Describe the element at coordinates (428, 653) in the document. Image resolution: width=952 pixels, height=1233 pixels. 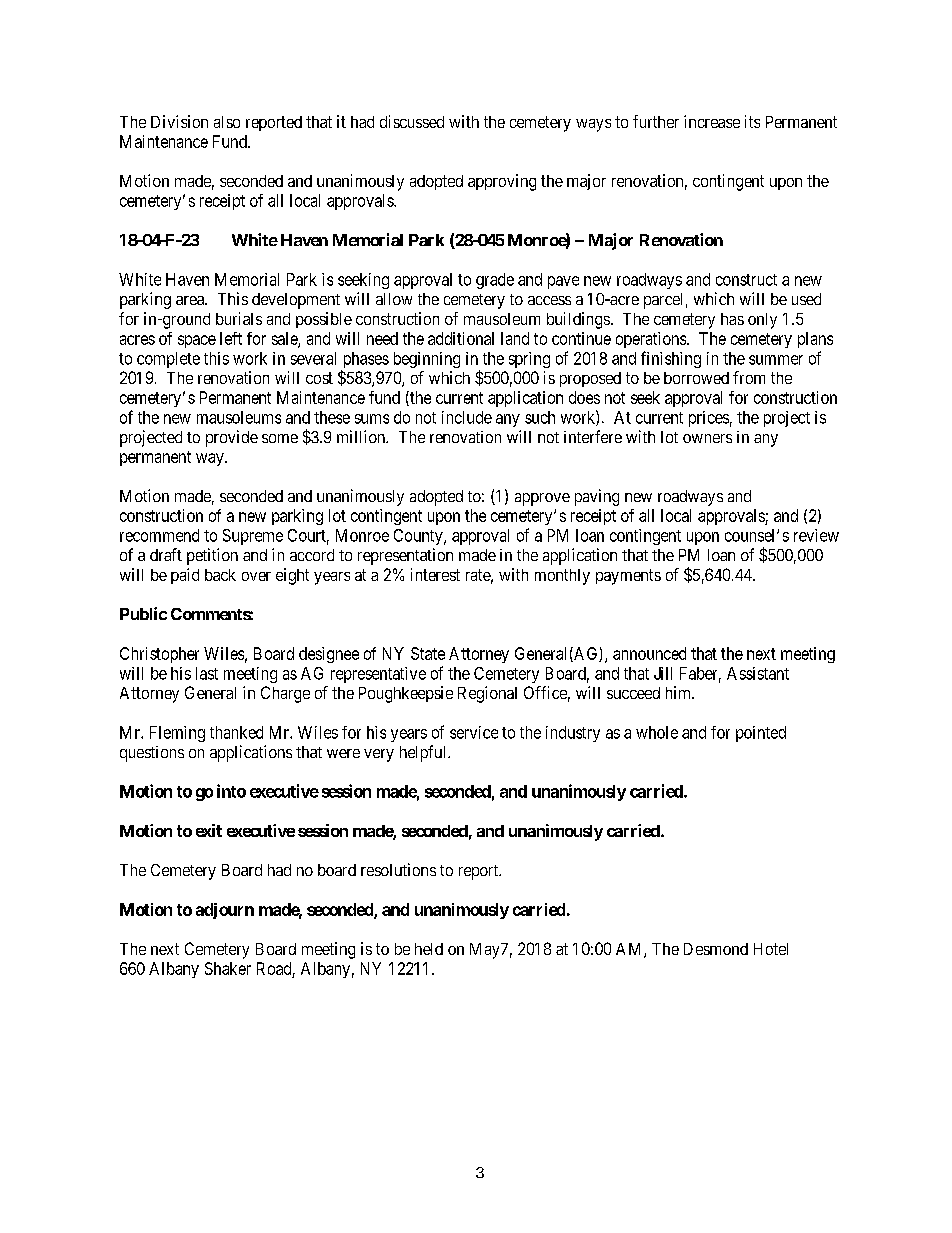
I see `State` at that location.
